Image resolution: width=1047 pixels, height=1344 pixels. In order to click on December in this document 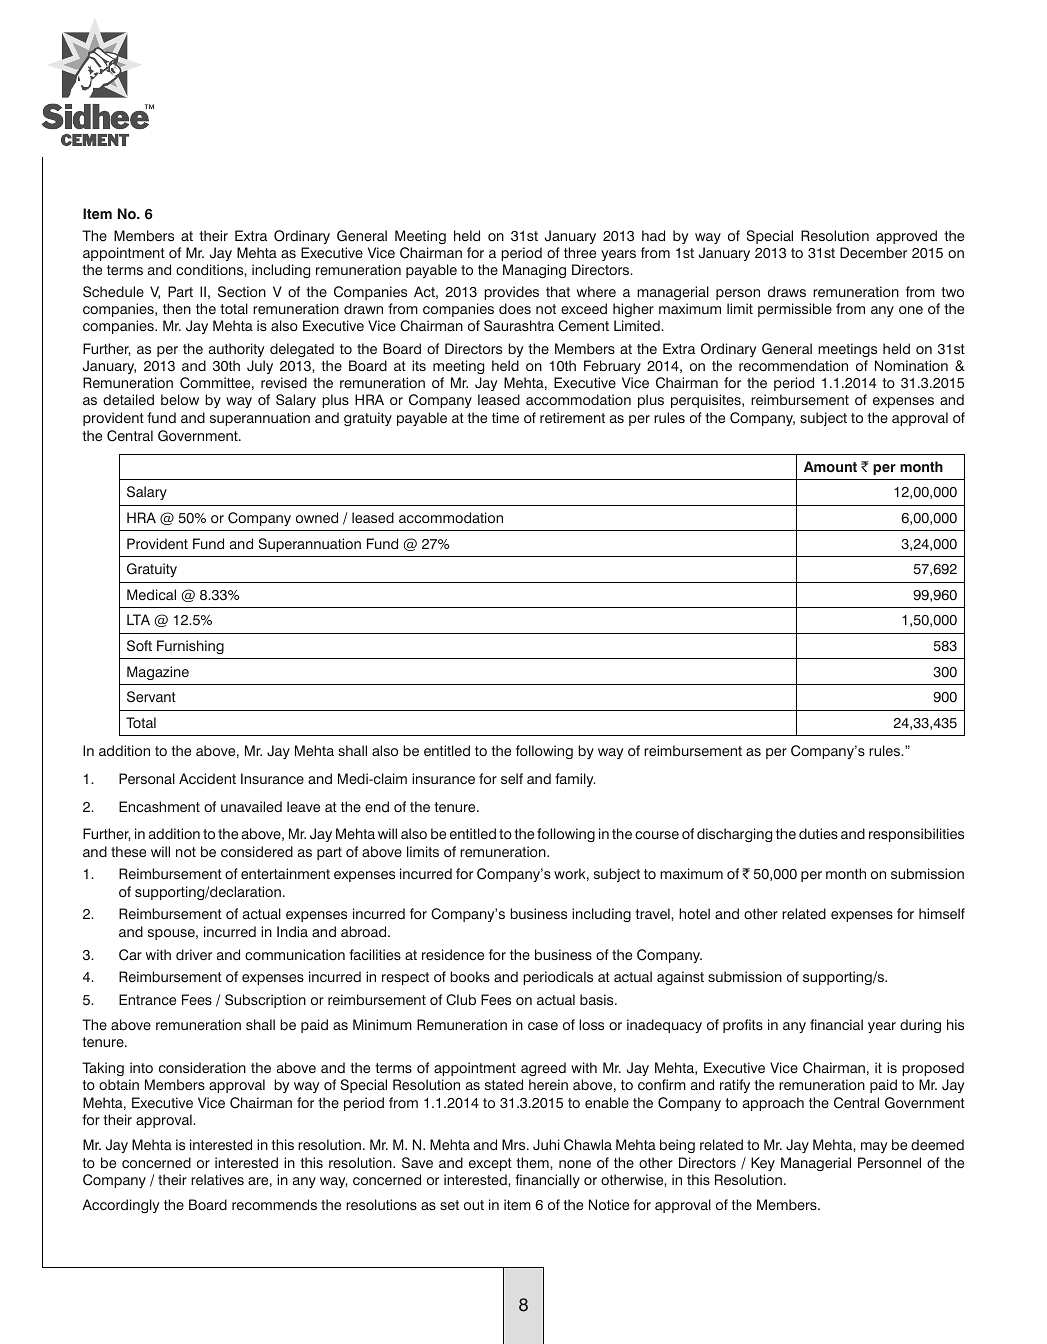, I will do `click(873, 253)`.
